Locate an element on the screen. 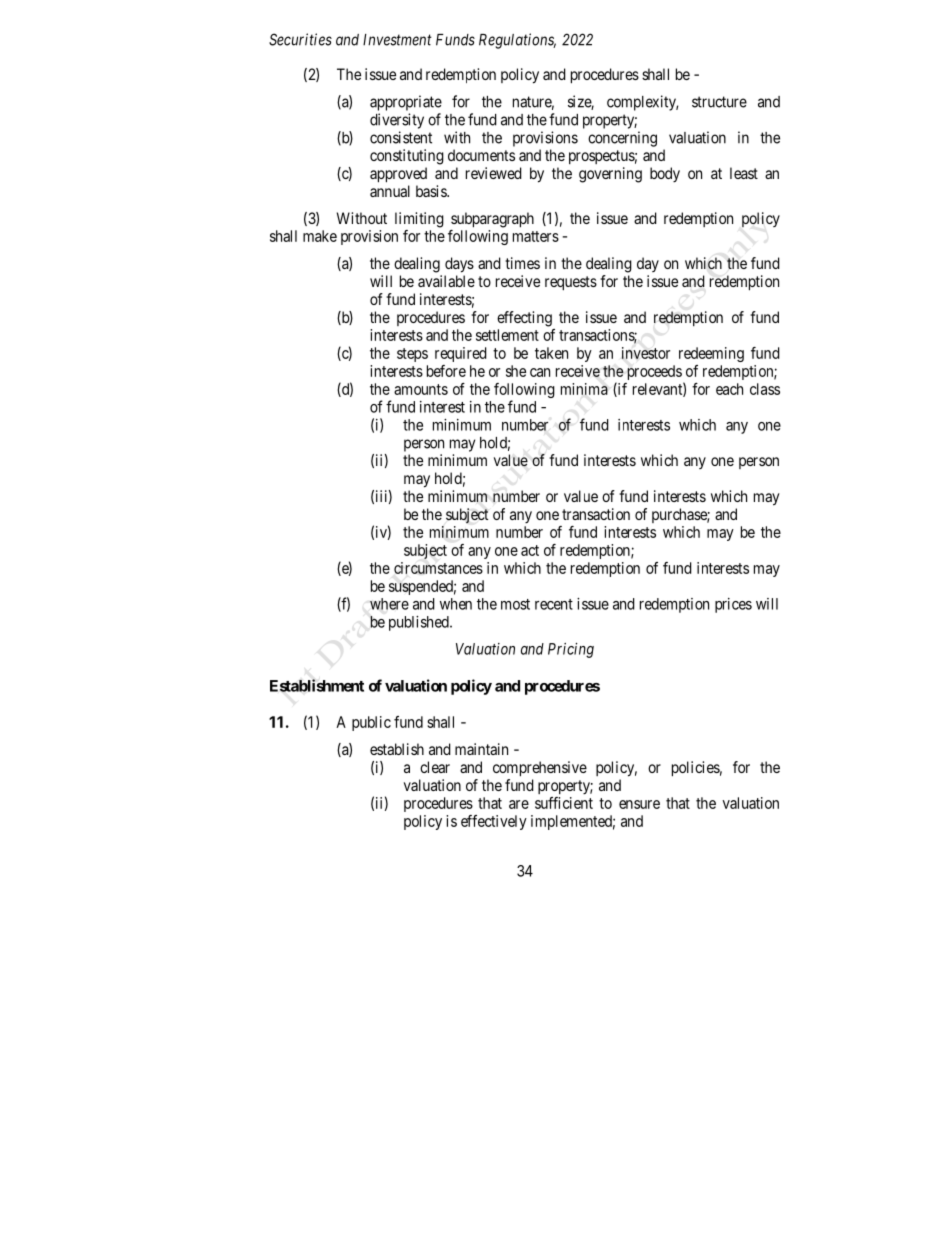 The width and height of the screenshot is (952, 1233). ensure is located at coordinates (639, 804).
